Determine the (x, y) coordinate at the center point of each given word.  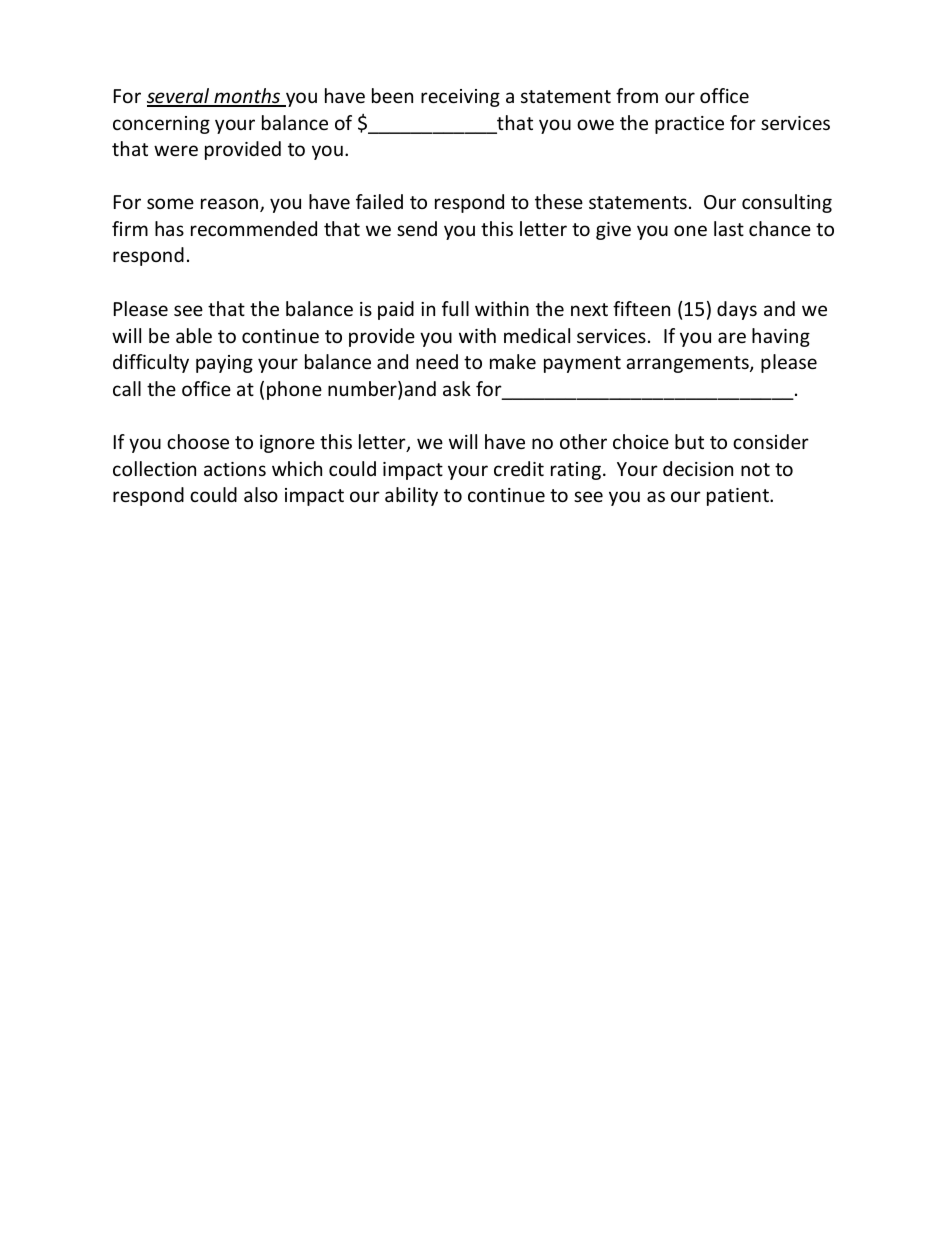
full (455, 308)
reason (231, 205)
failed (379, 201)
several (179, 97)
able (194, 335)
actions (235, 469)
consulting (787, 203)
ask (457, 388)
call (127, 388)
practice (689, 125)
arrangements (688, 364)
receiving (460, 98)
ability (411, 496)
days (737, 310)
